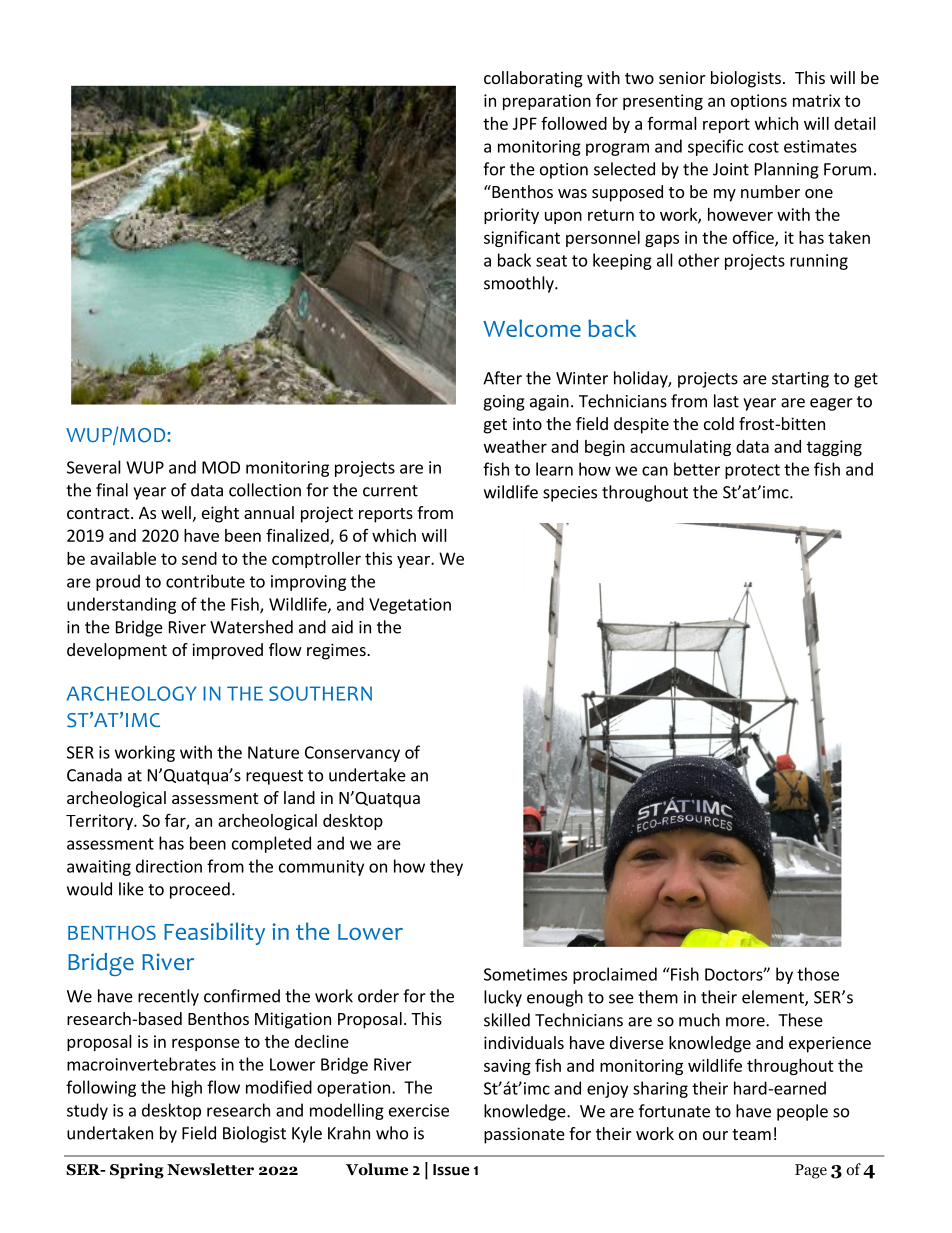  I want to click on they, so click(446, 867).
